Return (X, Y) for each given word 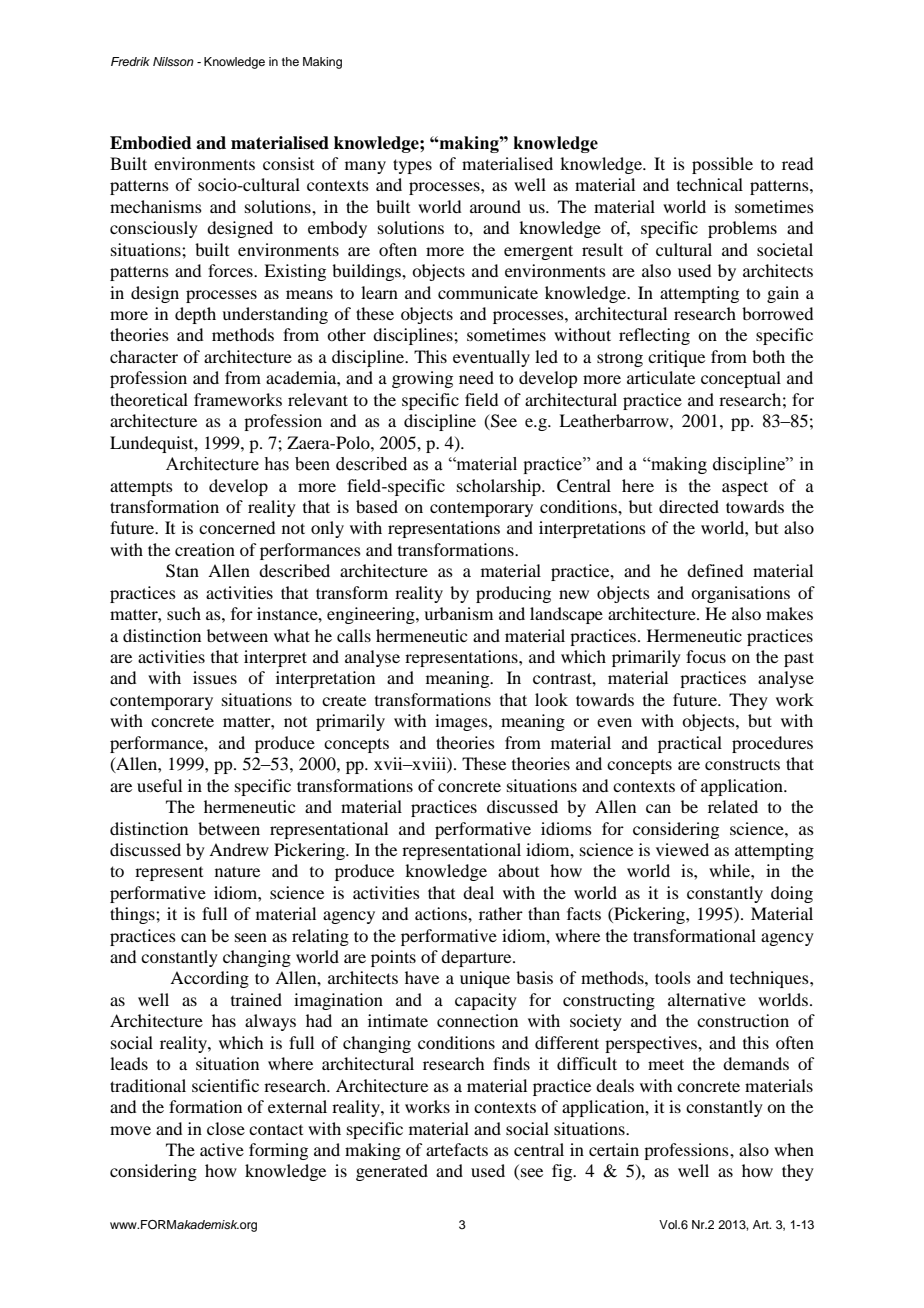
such (184, 613)
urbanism (458, 613)
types (412, 166)
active (222, 1149)
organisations (740, 594)
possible (722, 165)
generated (392, 1172)
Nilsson (173, 61)
